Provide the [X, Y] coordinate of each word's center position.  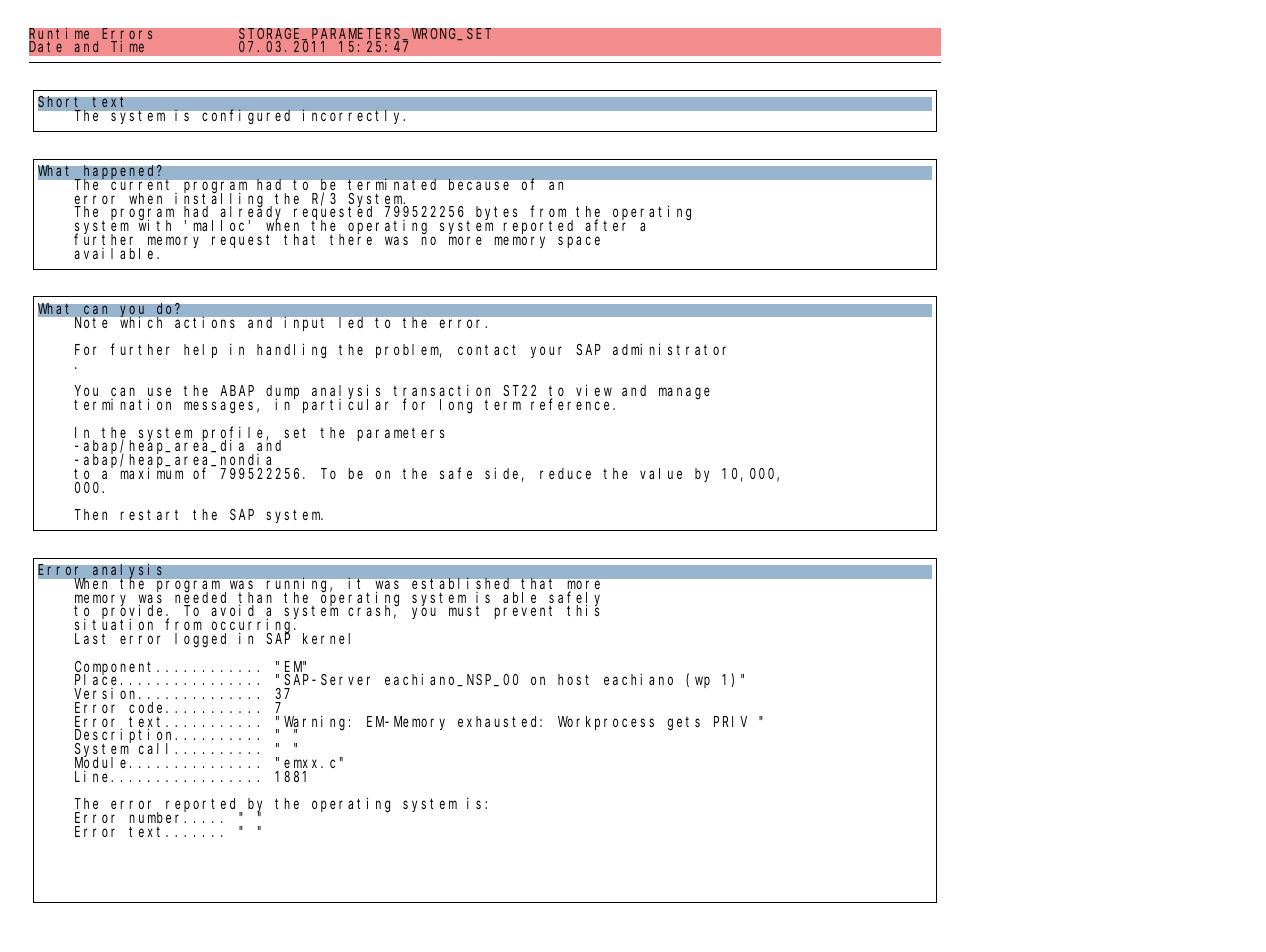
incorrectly [354, 116]
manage [684, 394]
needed [200, 598]
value [661, 473]
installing [219, 200]
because [479, 184]
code [148, 707]
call [157, 748]
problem [409, 351]
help [200, 351]
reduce [565, 473]
